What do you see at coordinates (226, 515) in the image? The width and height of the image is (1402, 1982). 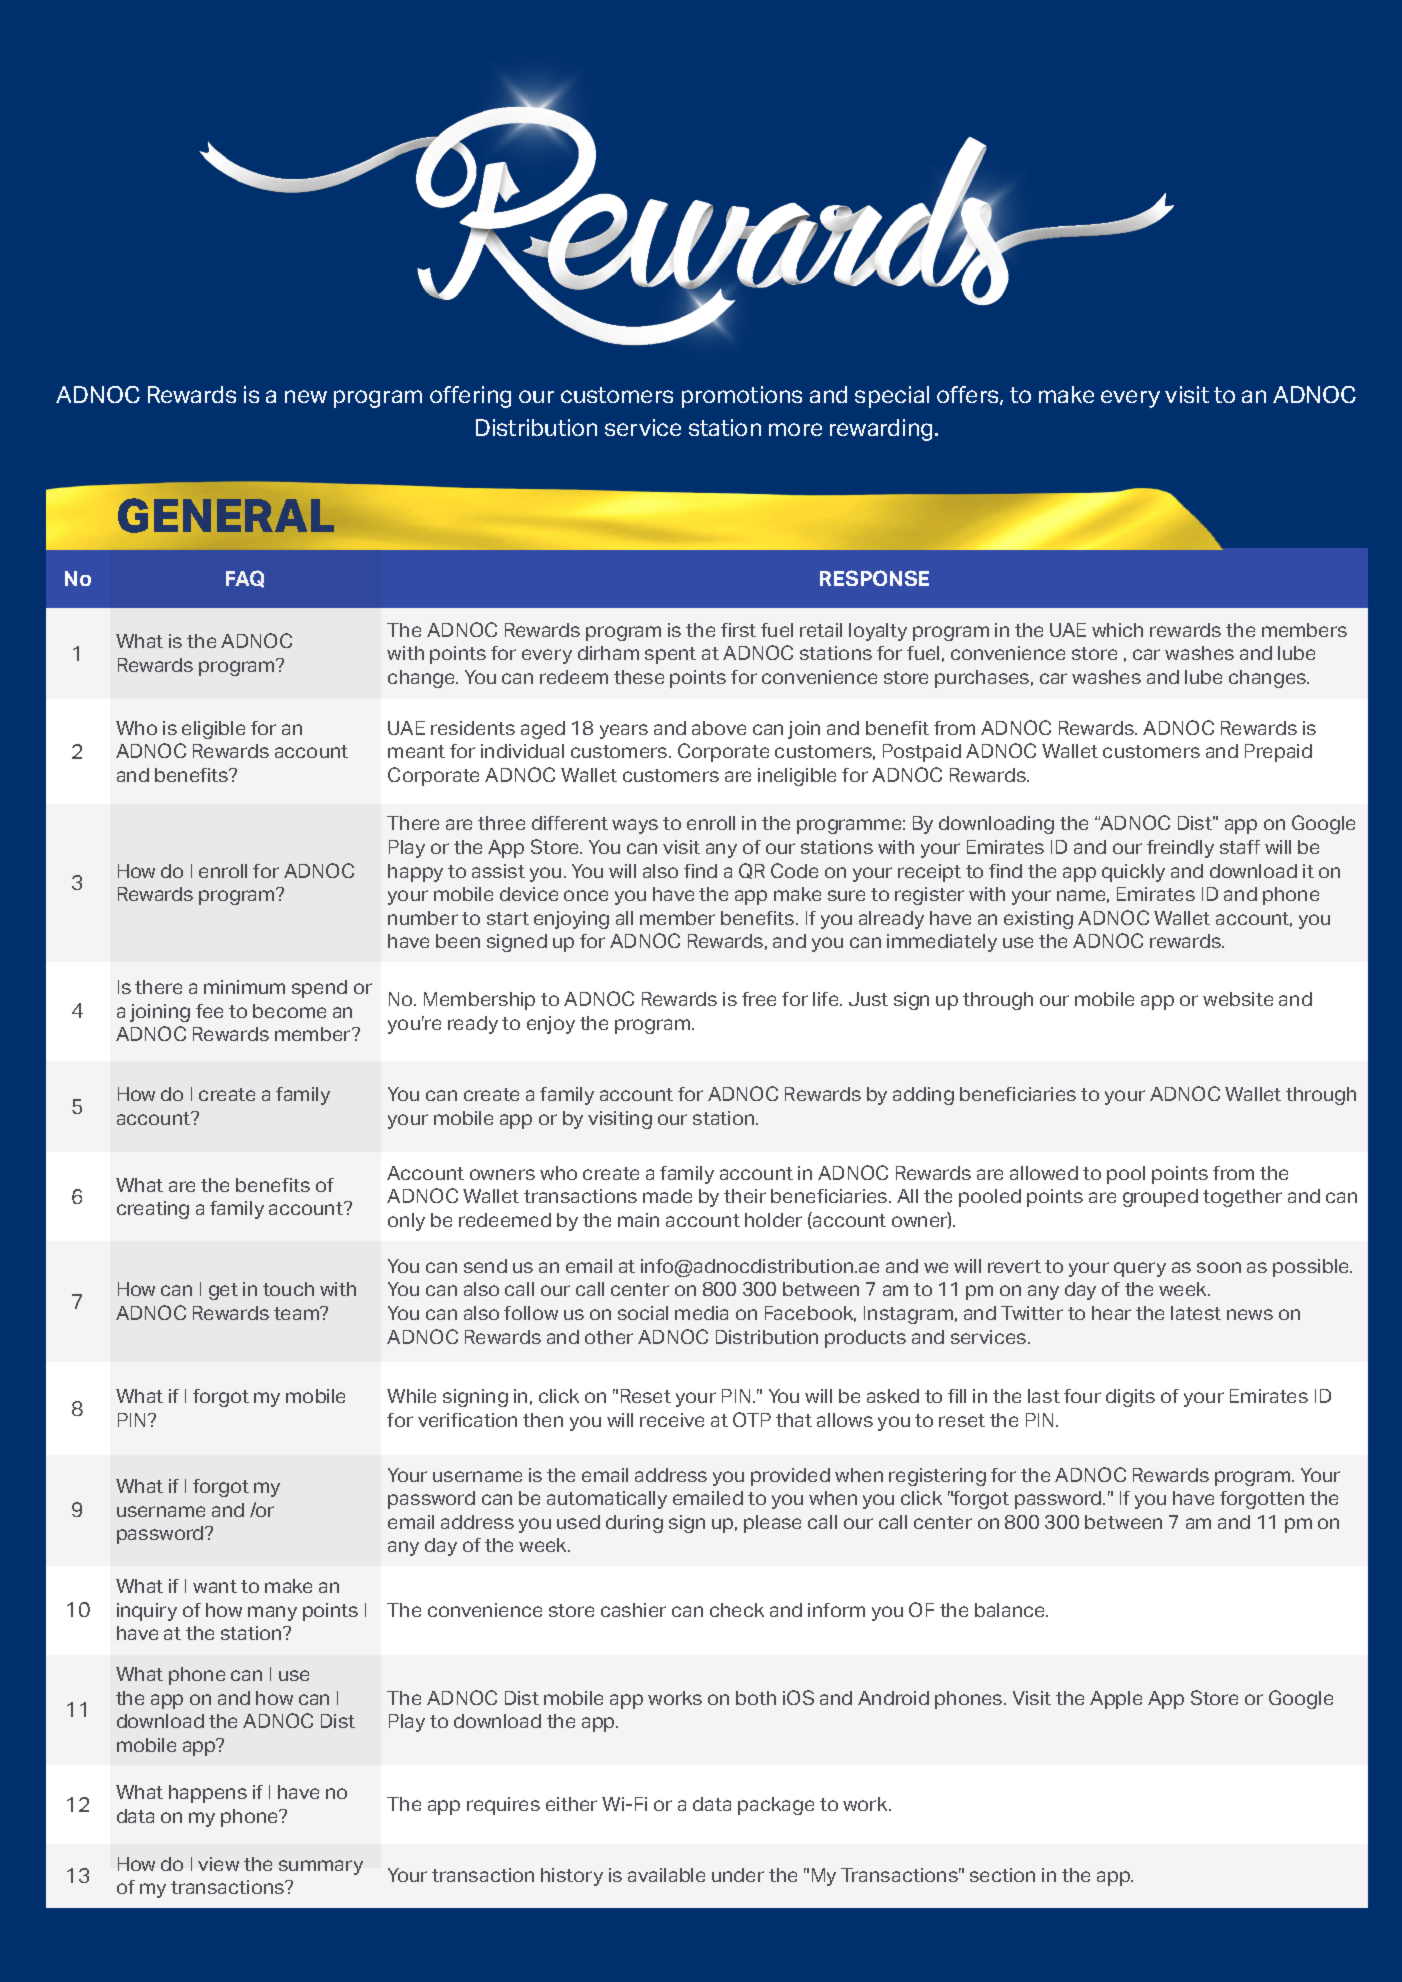 I see `GENERAL` at bounding box center [226, 515].
